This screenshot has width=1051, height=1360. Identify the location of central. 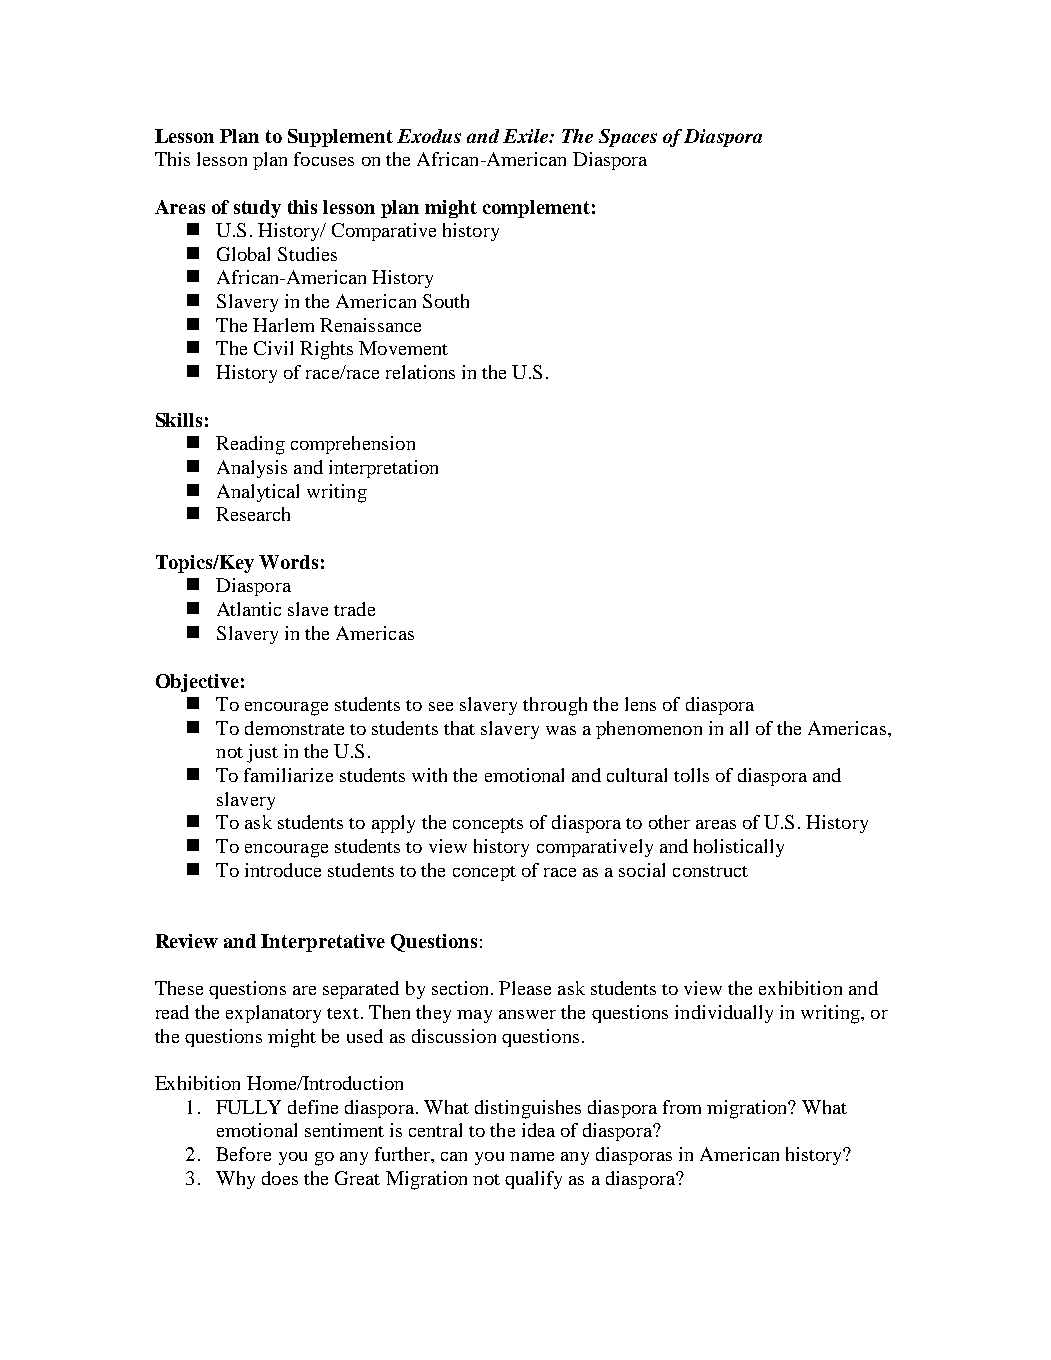
(435, 1130).
